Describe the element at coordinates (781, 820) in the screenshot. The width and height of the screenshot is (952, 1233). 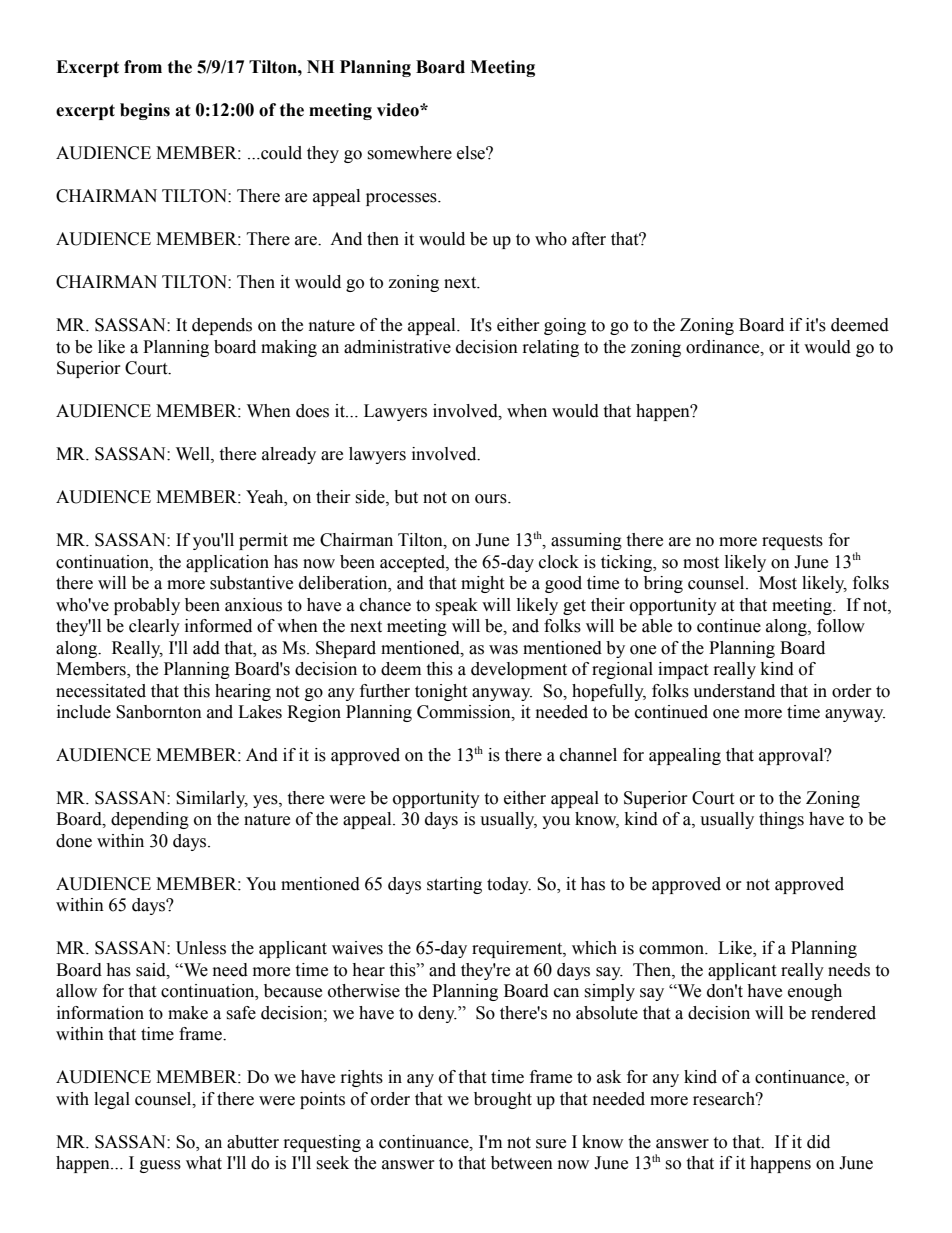
I see `things` at that location.
